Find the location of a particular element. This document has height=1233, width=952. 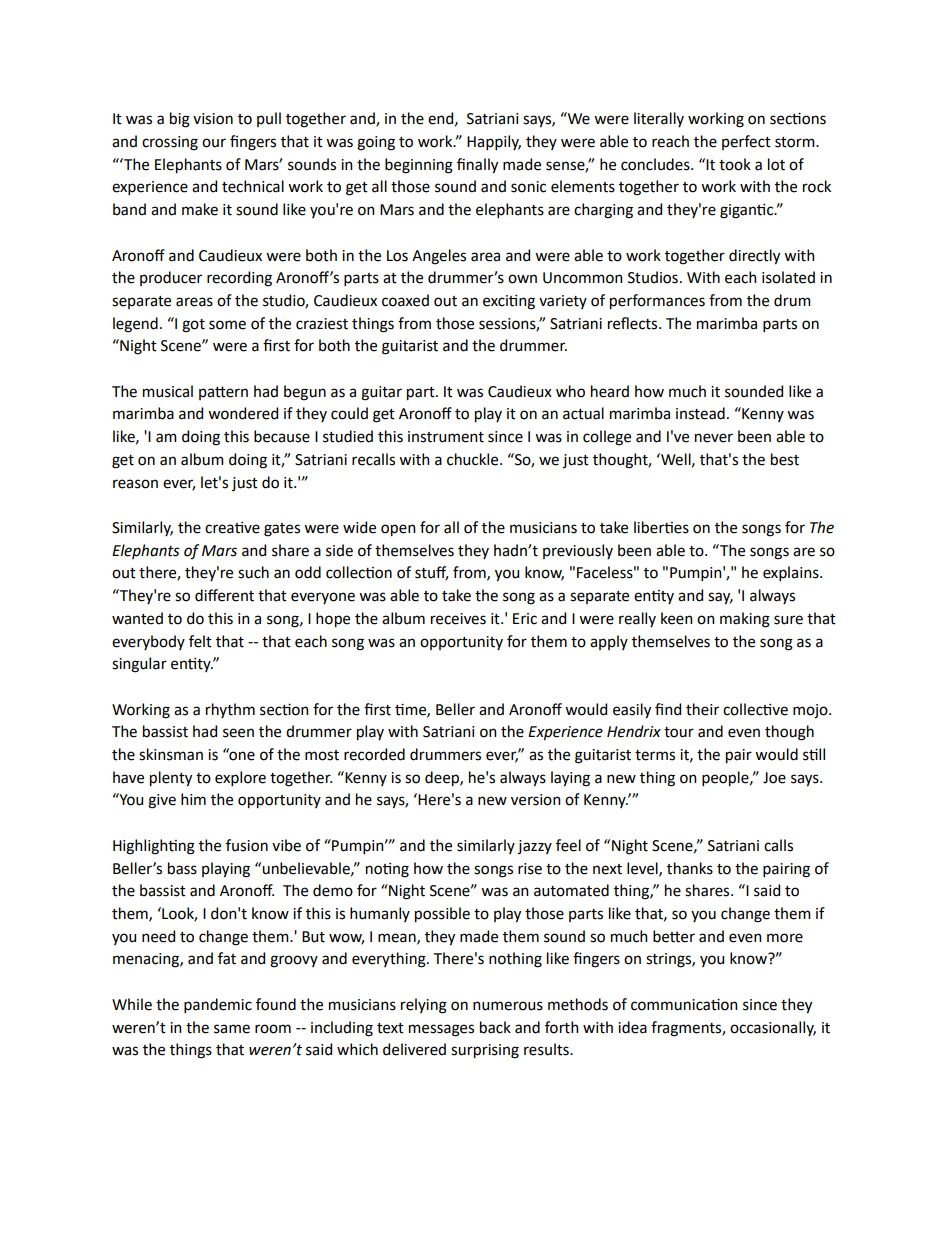

instead is located at coordinates (700, 413).
